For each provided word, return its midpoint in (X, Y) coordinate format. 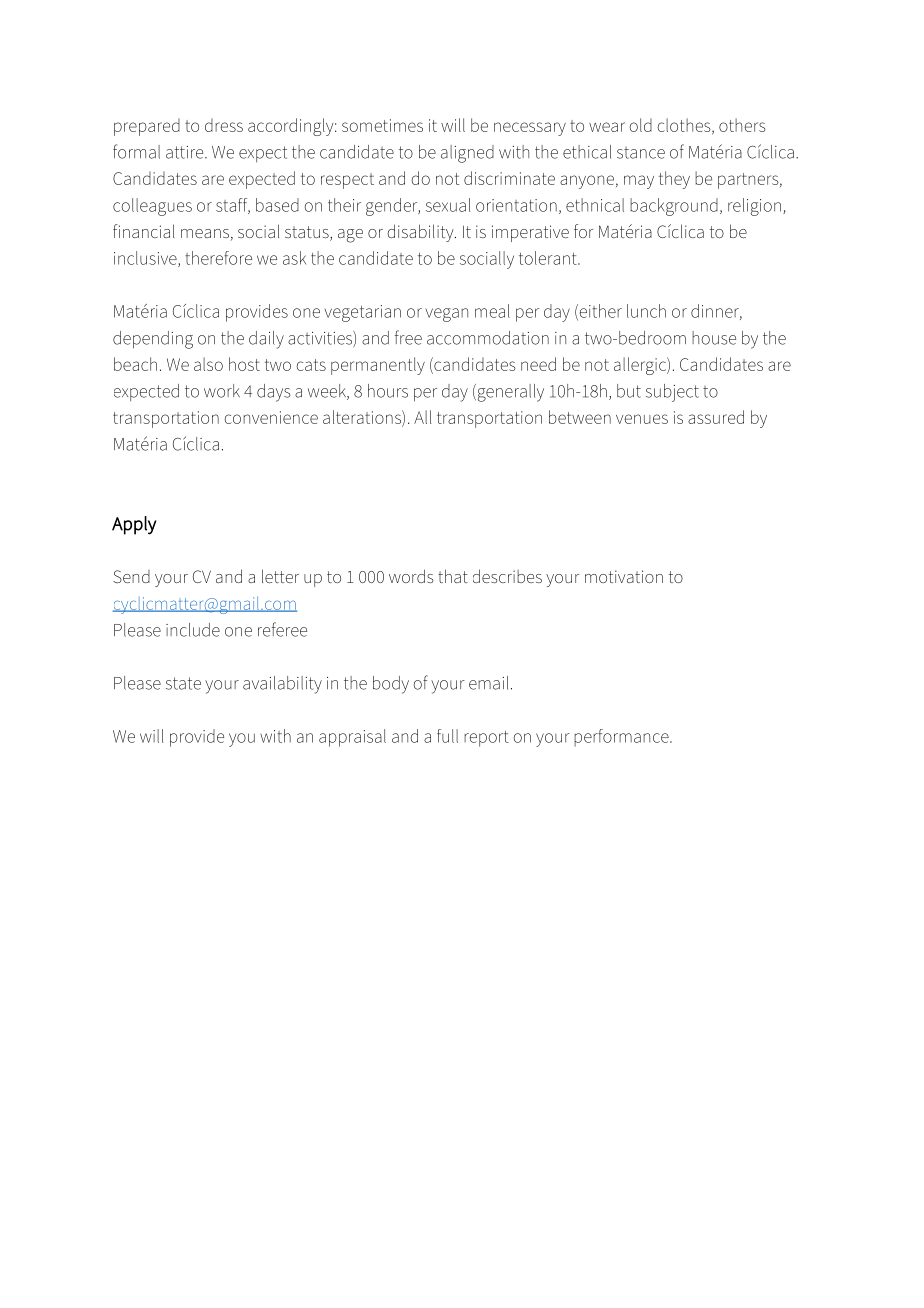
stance (641, 153)
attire (186, 152)
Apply (134, 525)
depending (153, 340)
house (714, 338)
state (183, 683)
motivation (624, 576)
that (453, 576)
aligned (467, 154)
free (408, 337)
